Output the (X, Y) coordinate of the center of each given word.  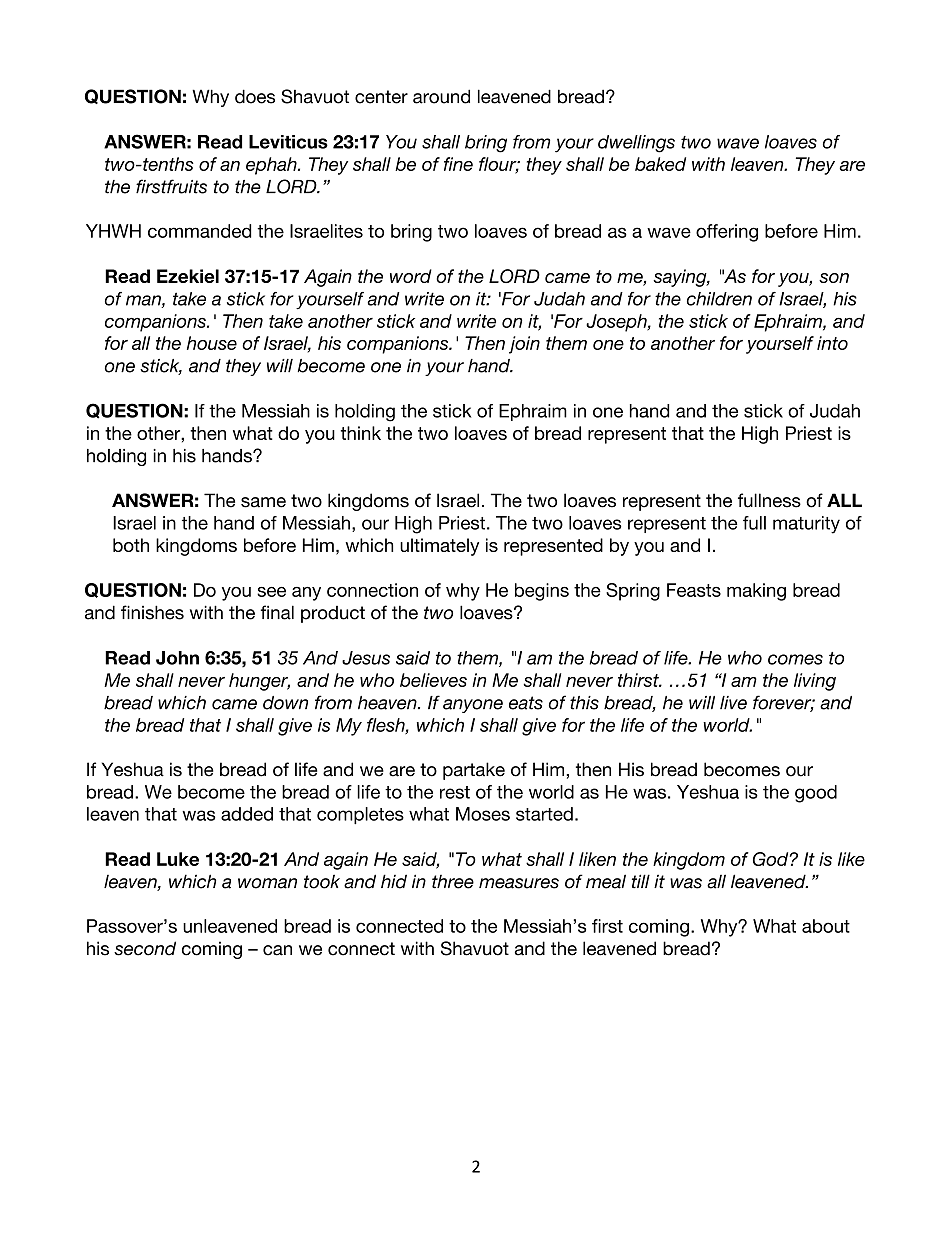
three (453, 882)
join (524, 345)
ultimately (439, 547)
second (145, 948)
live (733, 703)
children (719, 299)
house (212, 343)
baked (660, 164)
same (263, 502)
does (255, 96)
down (285, 703)
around (441, 96)
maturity (806, 525)
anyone (473, 706)
